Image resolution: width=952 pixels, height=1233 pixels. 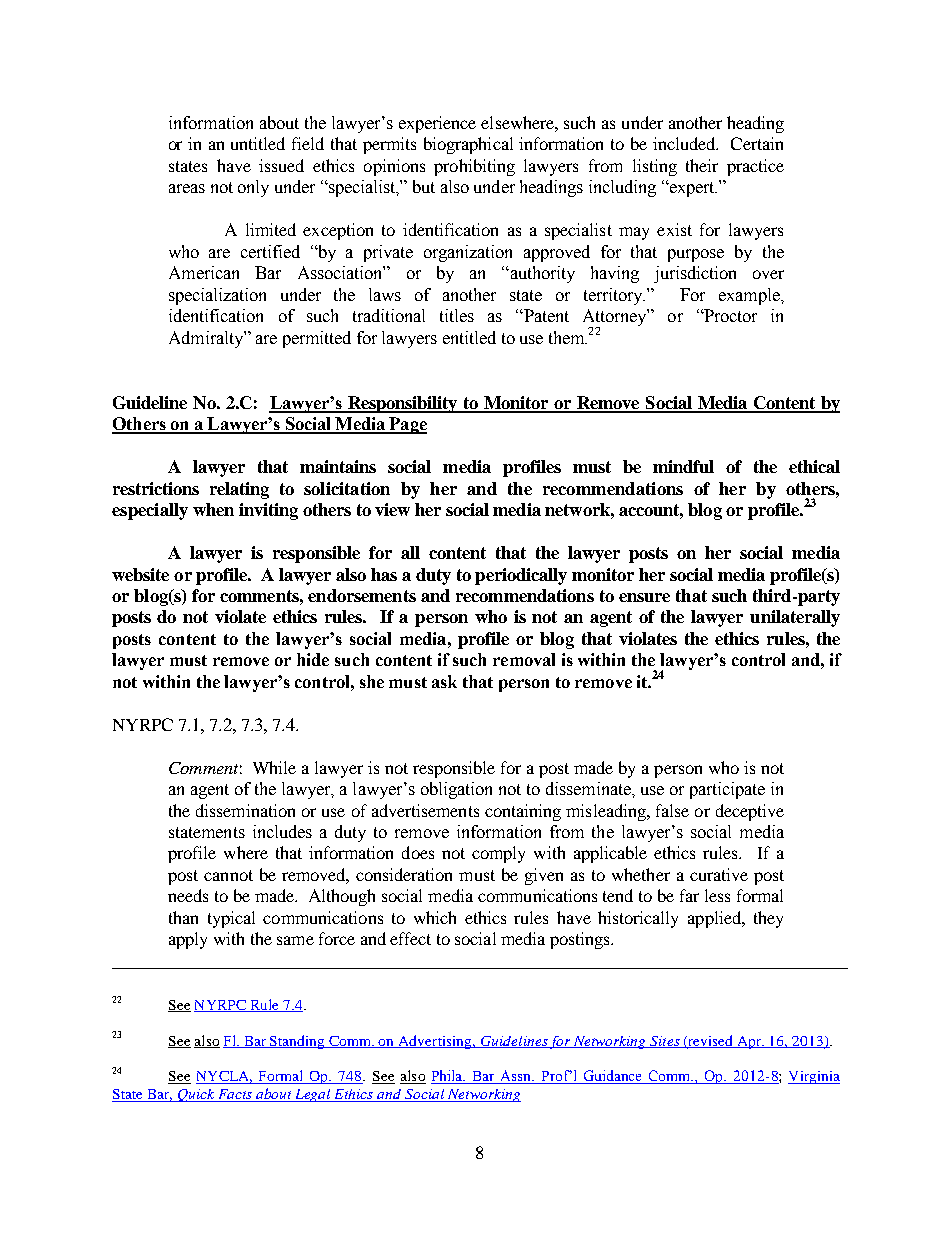 I want to click on Certain, so click(x=757, y=143).
